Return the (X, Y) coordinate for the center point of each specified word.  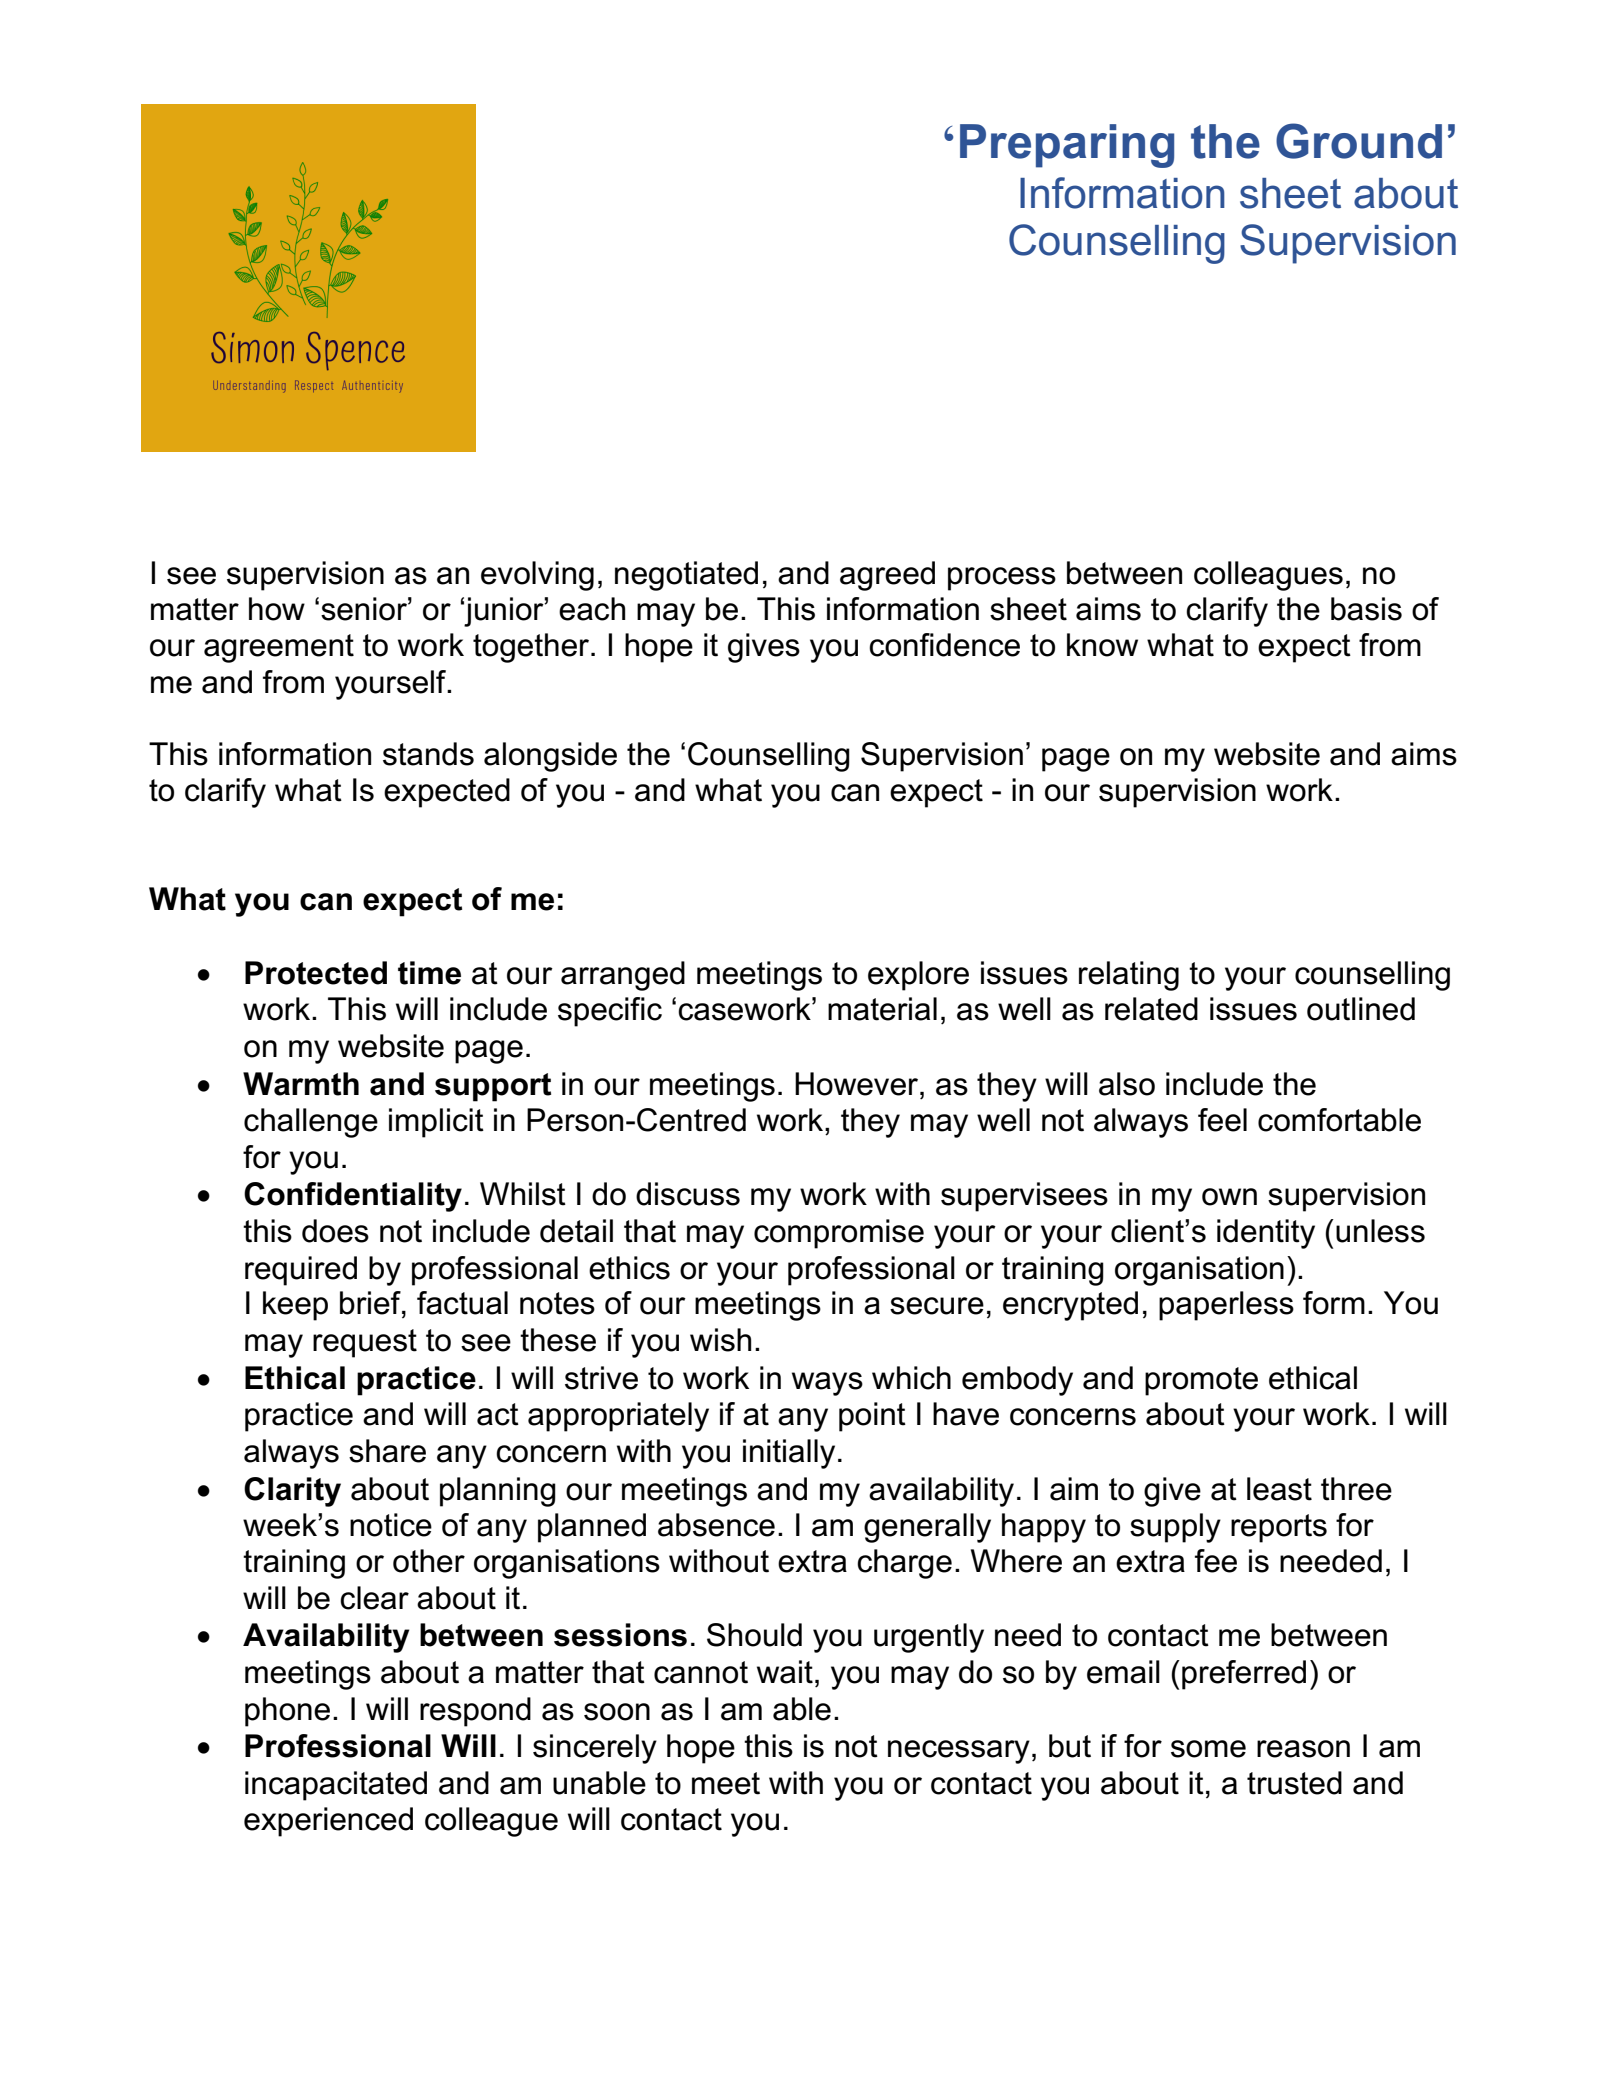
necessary (959, 1752)
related (1151, 1009)
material (882, 1009)
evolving (537, 576)
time (429, 973)
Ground (1359, 141)
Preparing (1067, 146)
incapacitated (336, 1786)
